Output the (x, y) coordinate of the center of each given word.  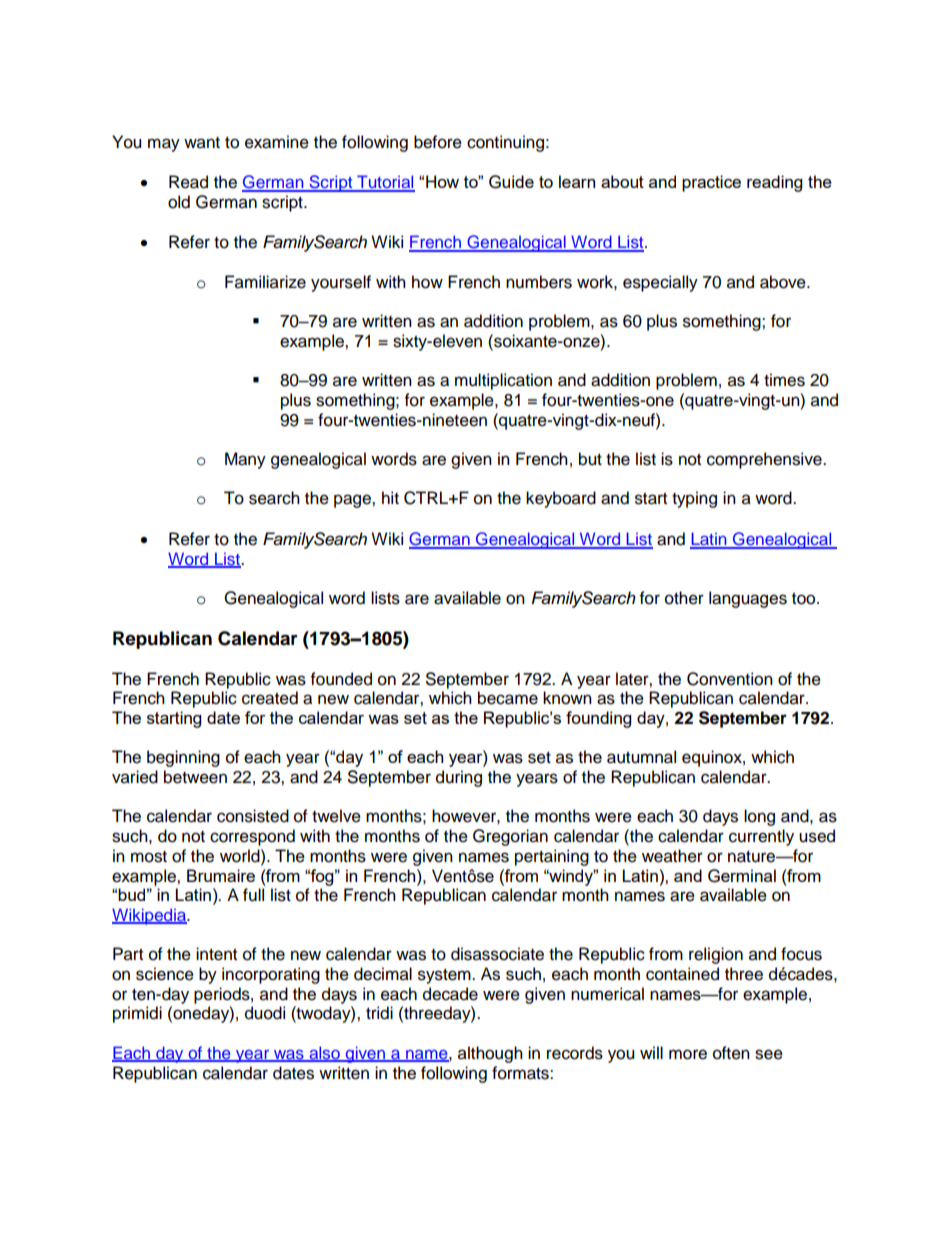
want (202, 143)
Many (245, 460)
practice (711, 183)
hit (390, 497)
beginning (183, 758)
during (459, 778)
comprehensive (765, 460)
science (165, 974)
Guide (511, 182)
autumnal (641, 757)
